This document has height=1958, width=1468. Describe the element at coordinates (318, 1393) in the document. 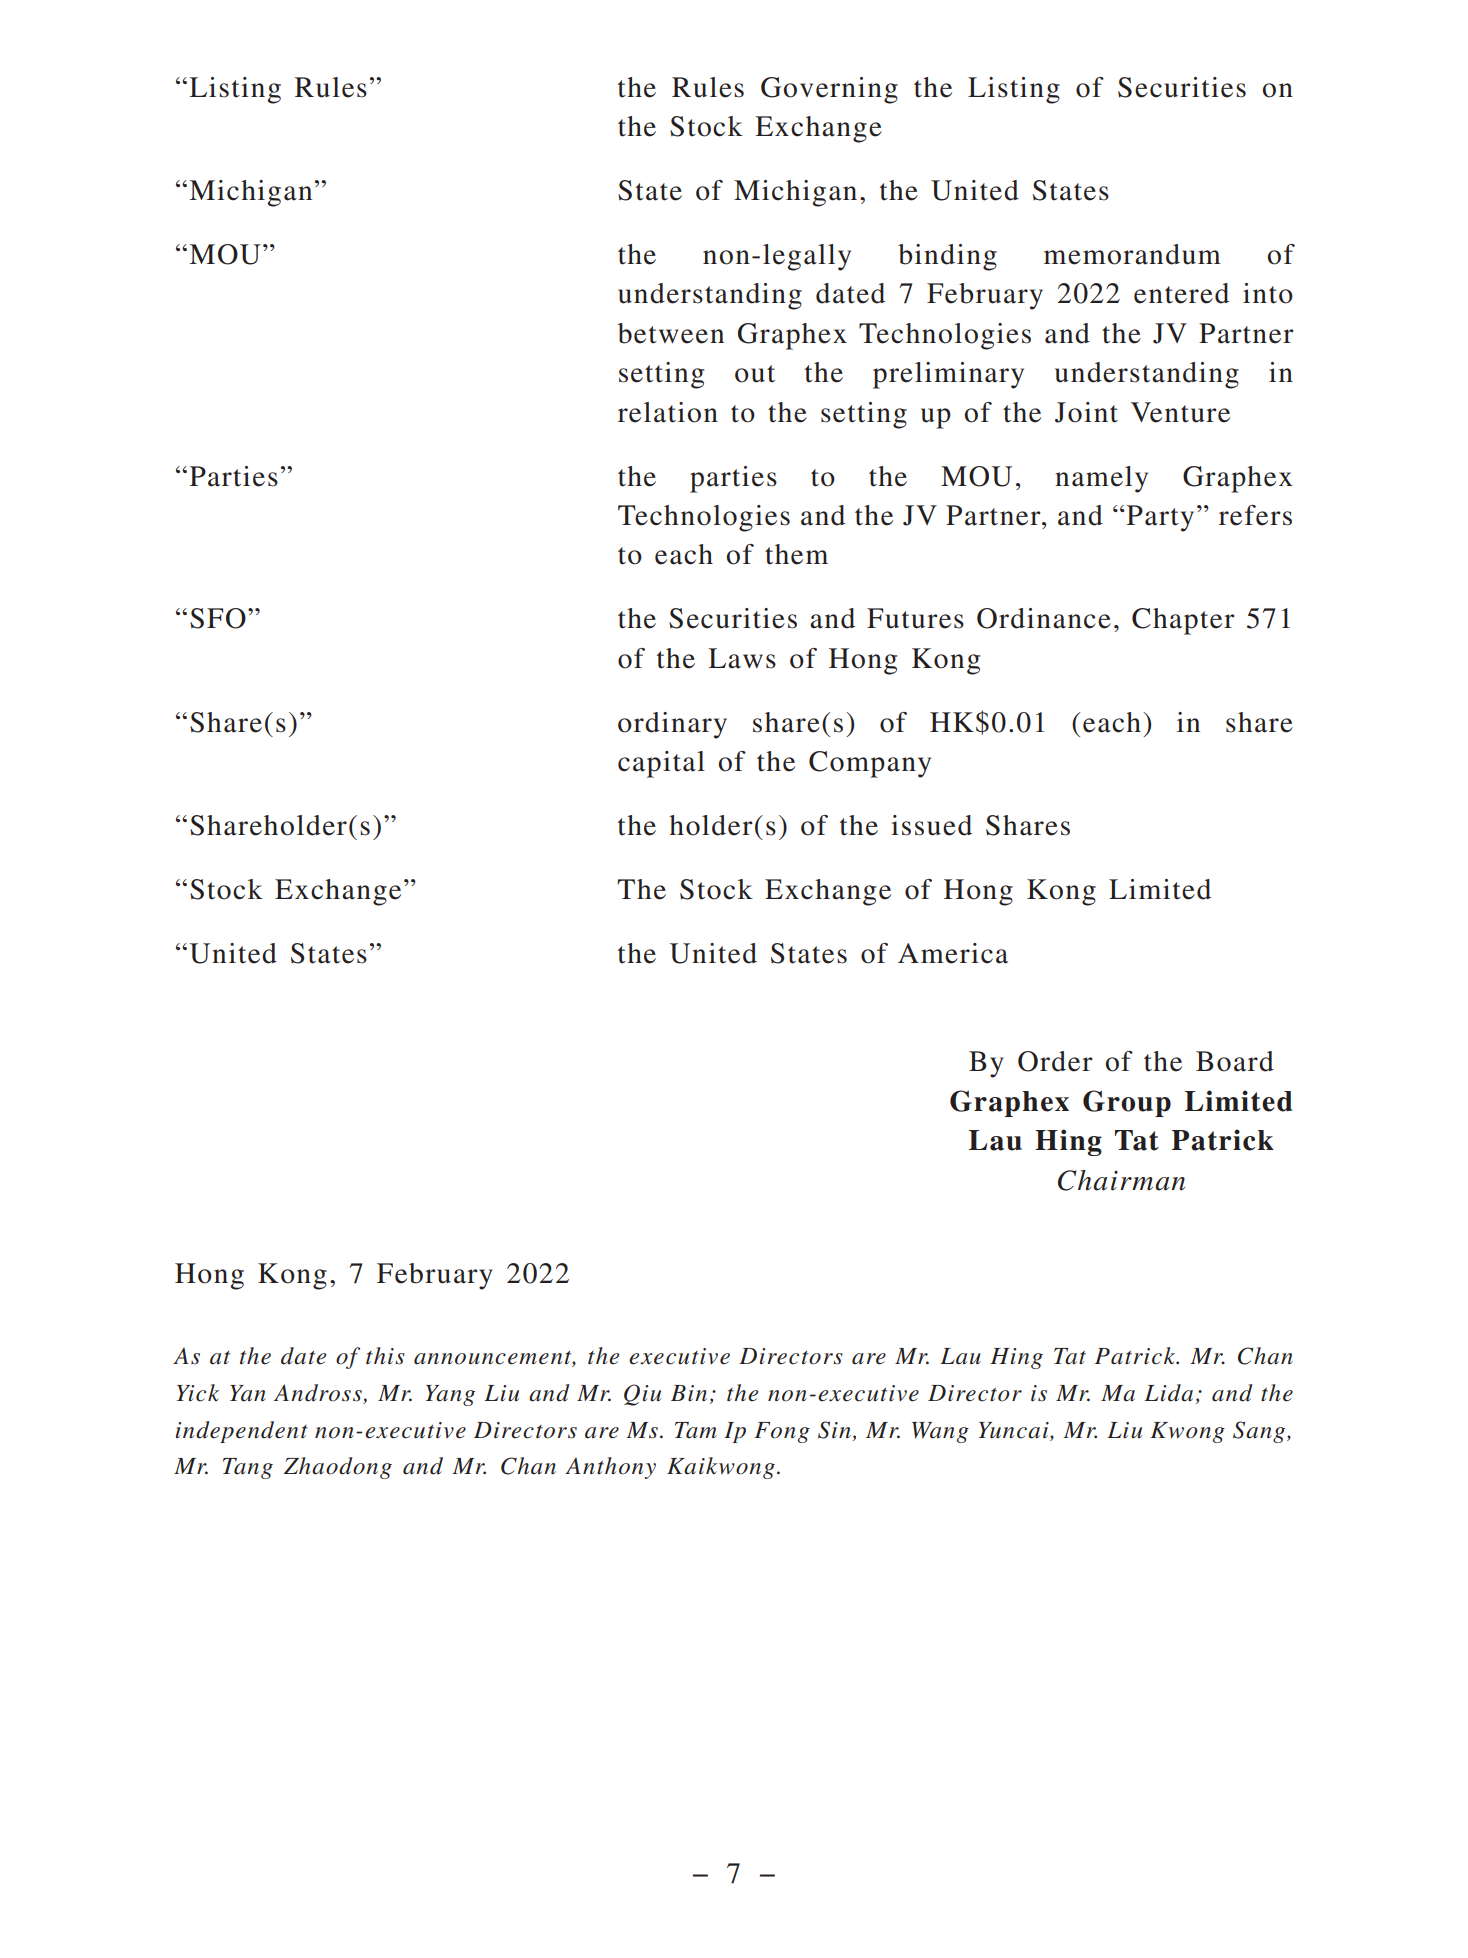

I see `Andross` at that location.
